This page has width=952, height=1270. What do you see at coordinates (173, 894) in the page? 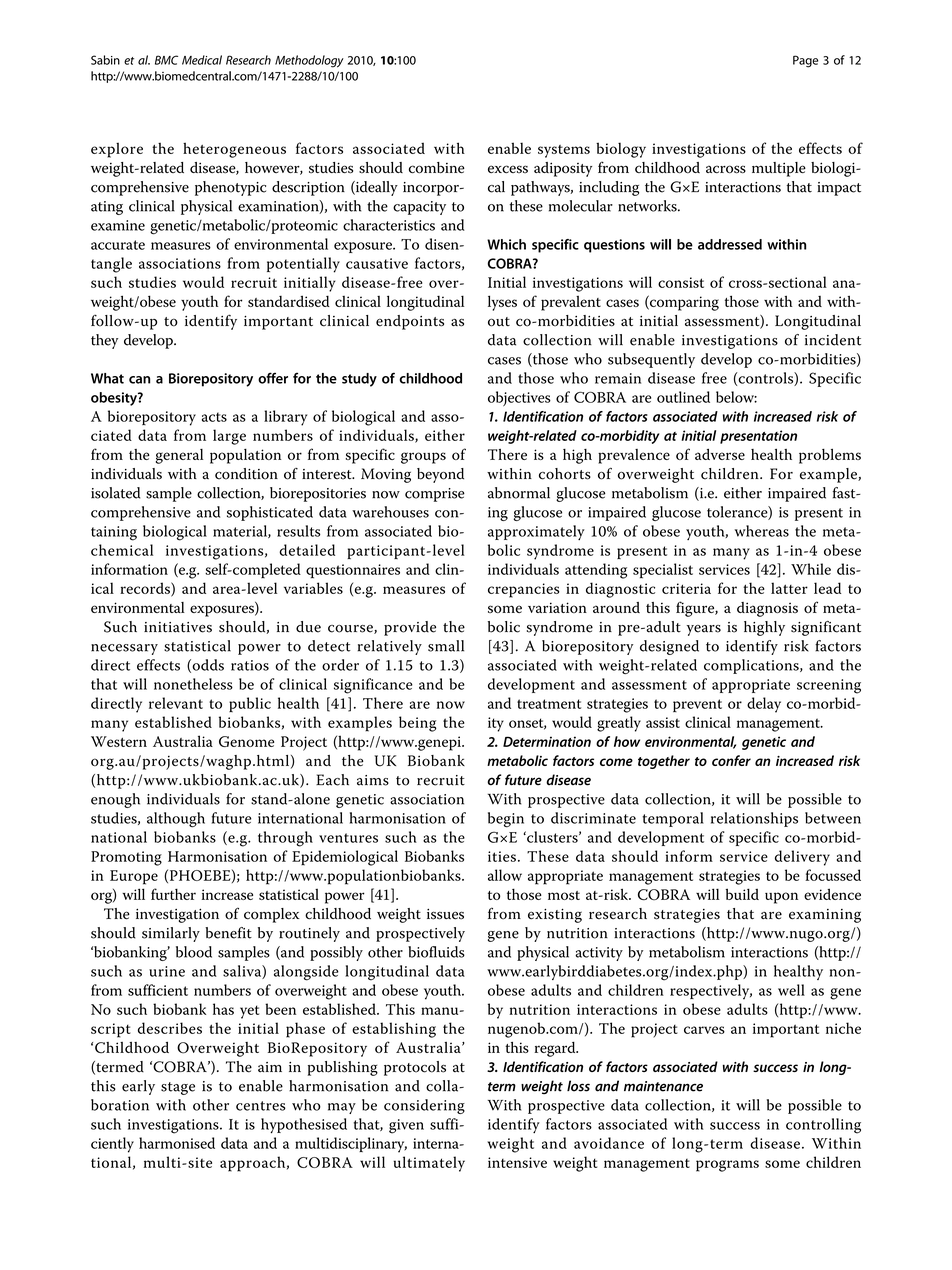
I see `further` at bounding box center [173, 894].
